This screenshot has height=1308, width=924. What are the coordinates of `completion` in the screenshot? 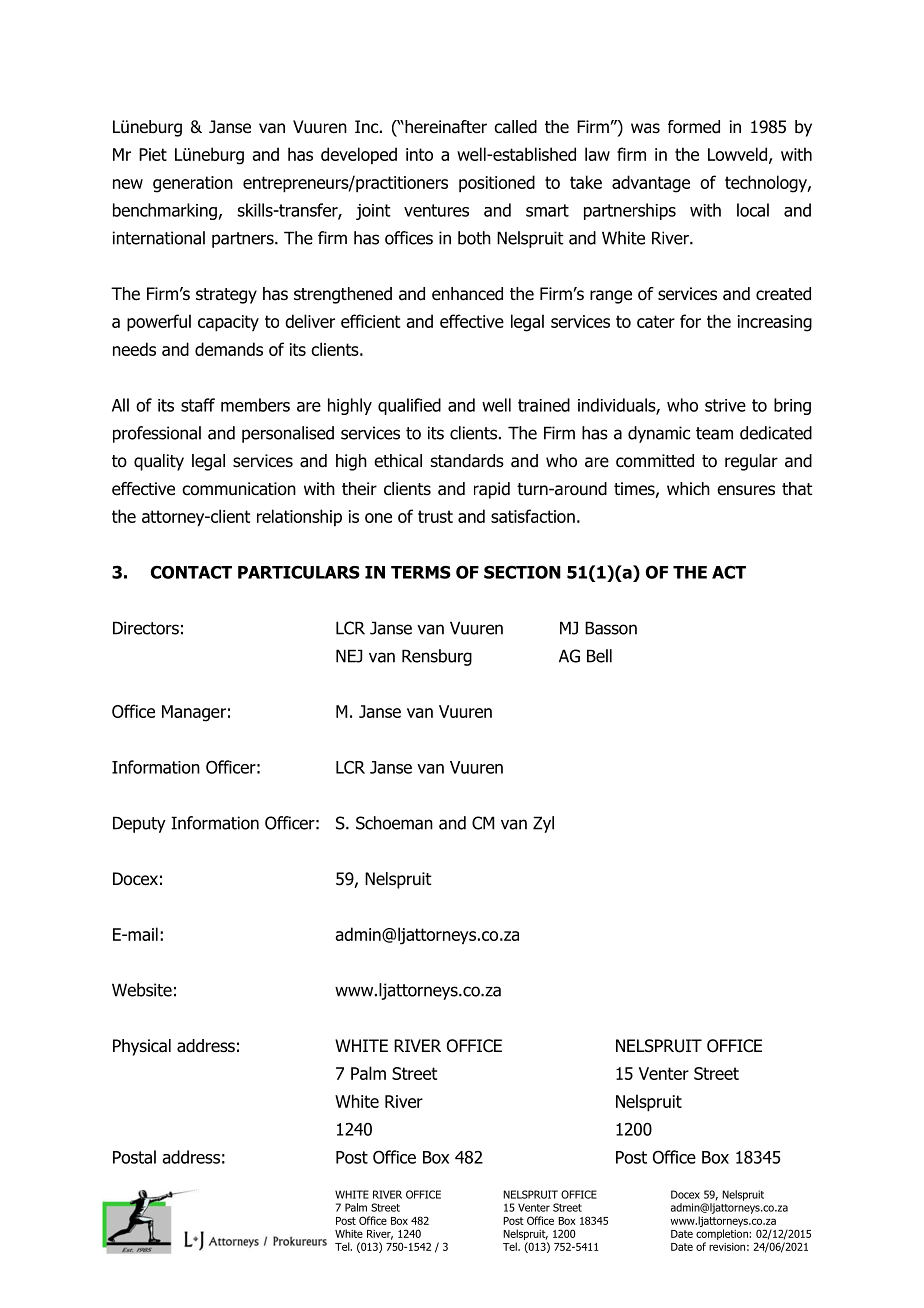 It's located at (723, 1234).
